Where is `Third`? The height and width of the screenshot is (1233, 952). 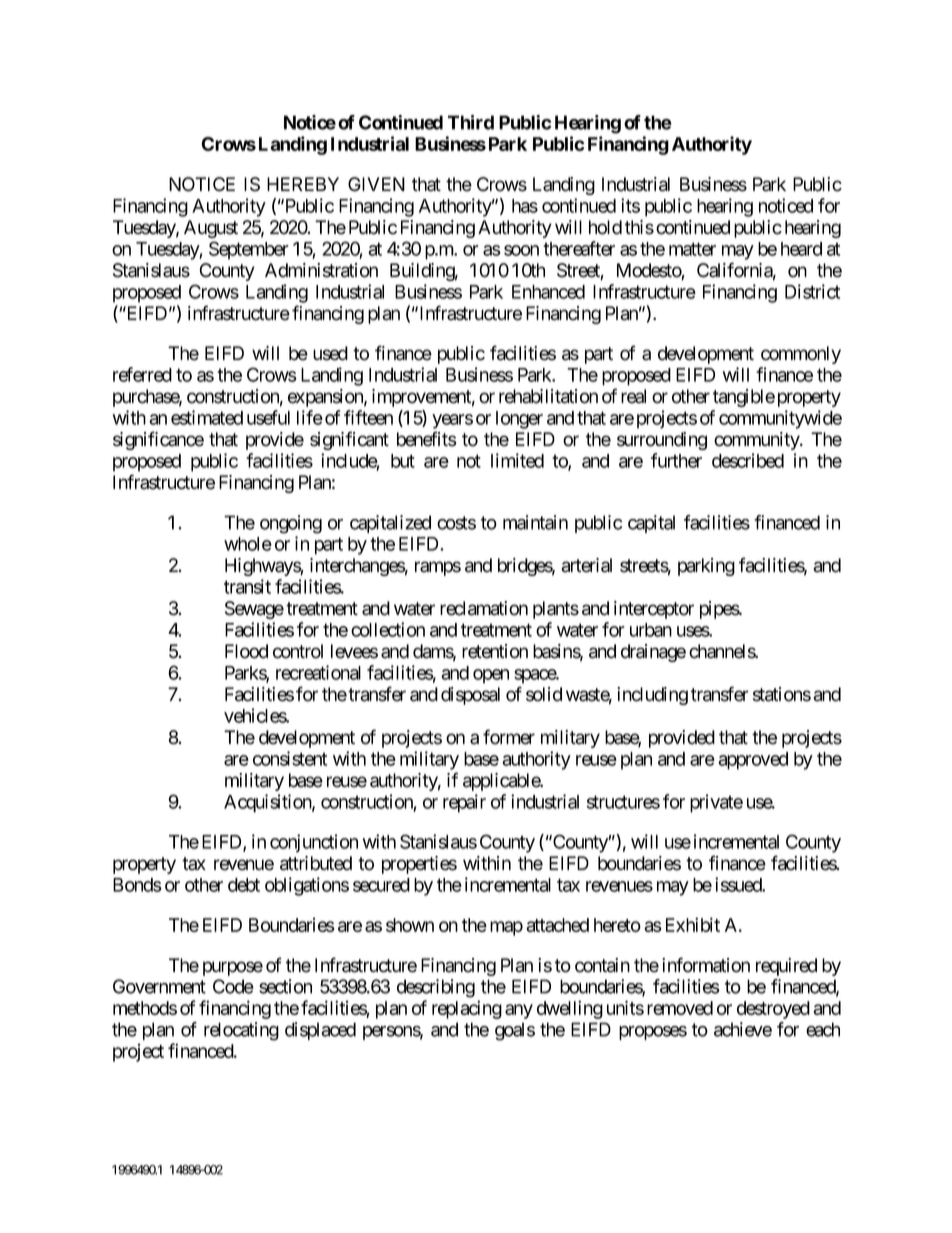
Third is located at coordinates (471, 122).
